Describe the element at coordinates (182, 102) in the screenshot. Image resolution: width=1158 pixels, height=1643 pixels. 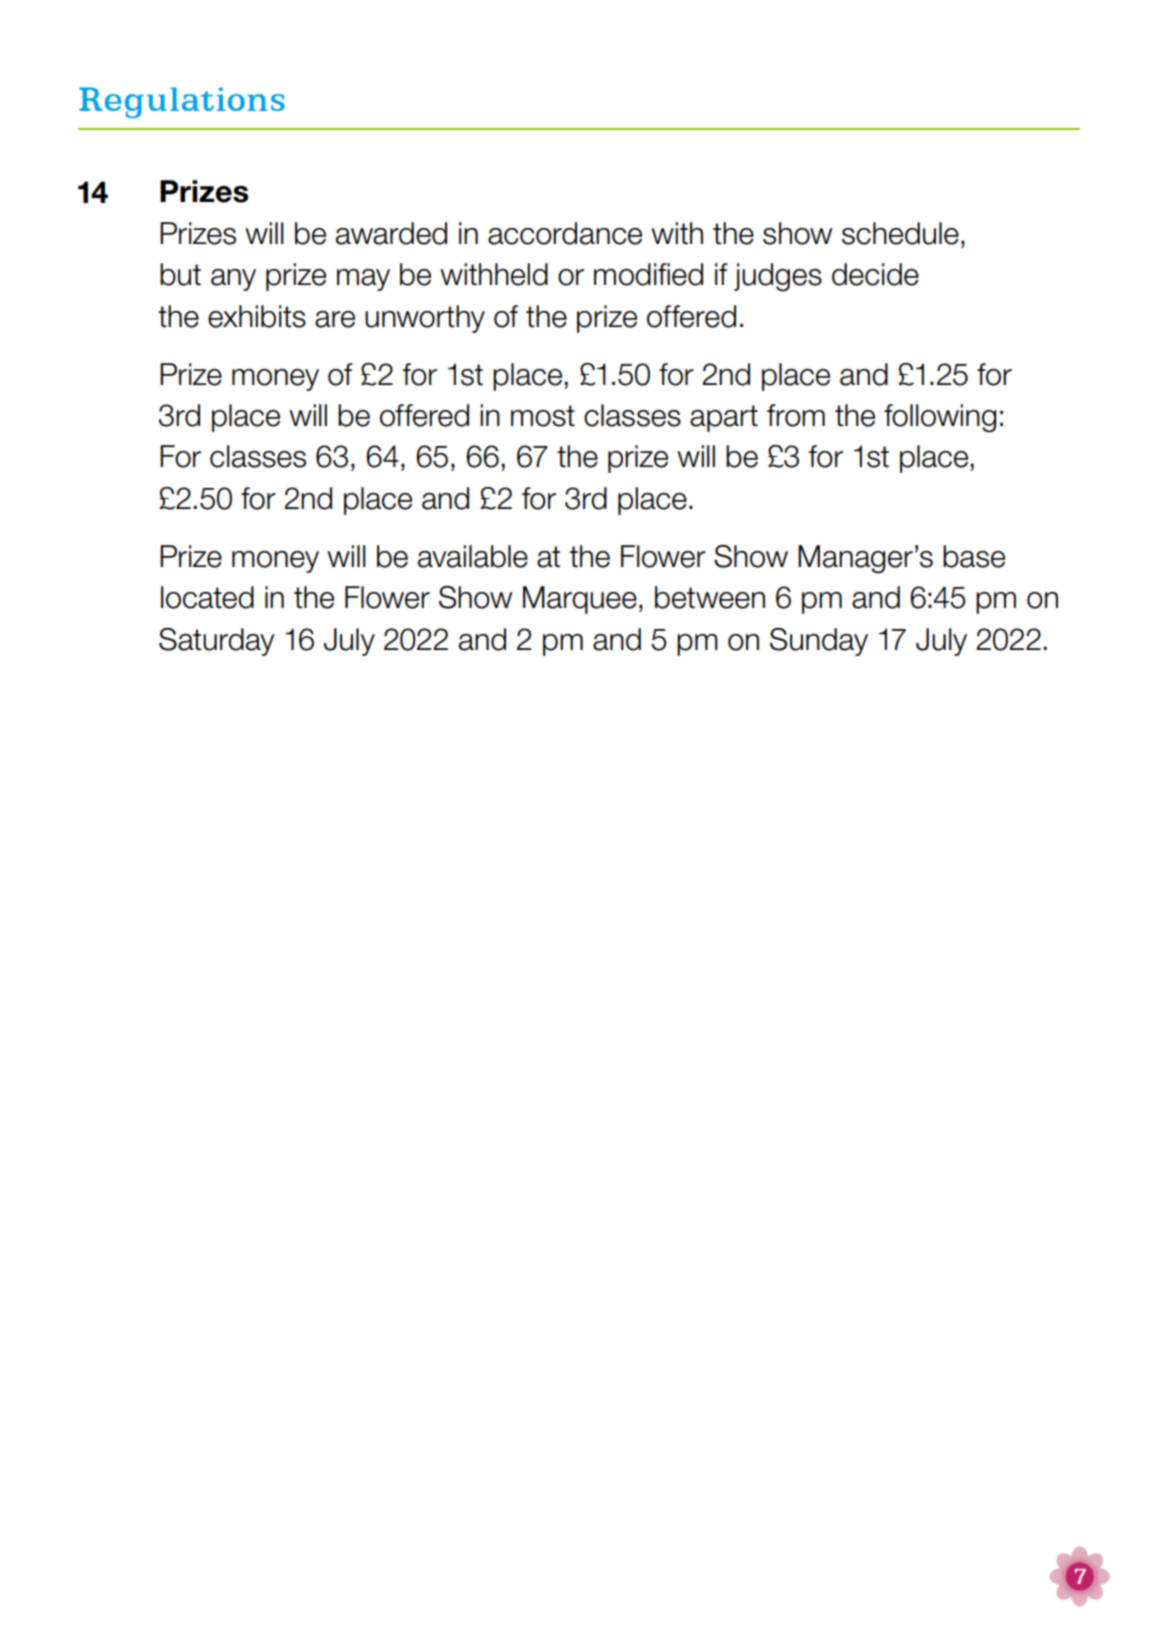
I see `Regulations` at that location.
